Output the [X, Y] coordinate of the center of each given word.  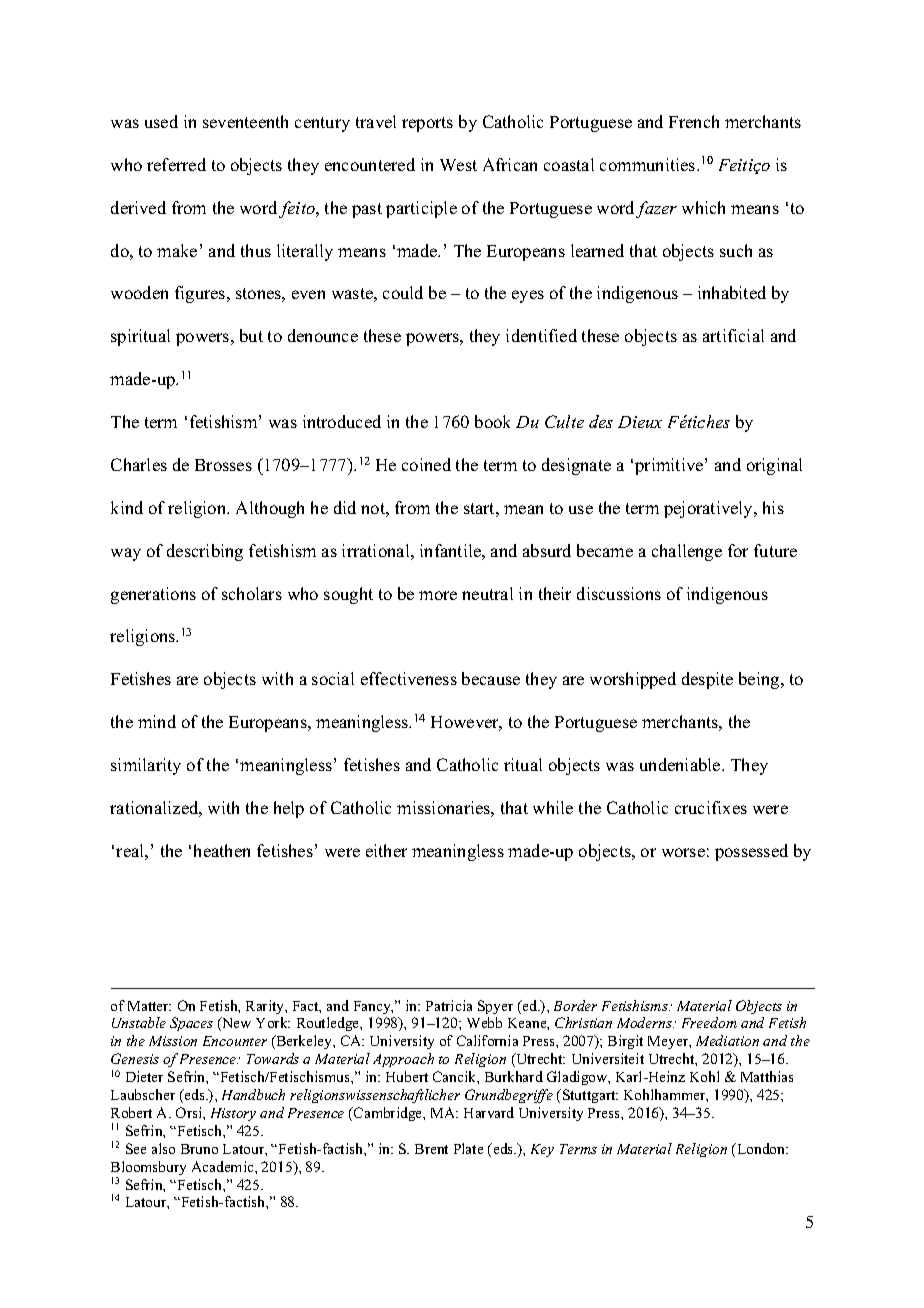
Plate [468, 1148]
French [694, 121]
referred [176, 164]
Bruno [199, 1149]
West [458, 165]
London [761, 1148]
